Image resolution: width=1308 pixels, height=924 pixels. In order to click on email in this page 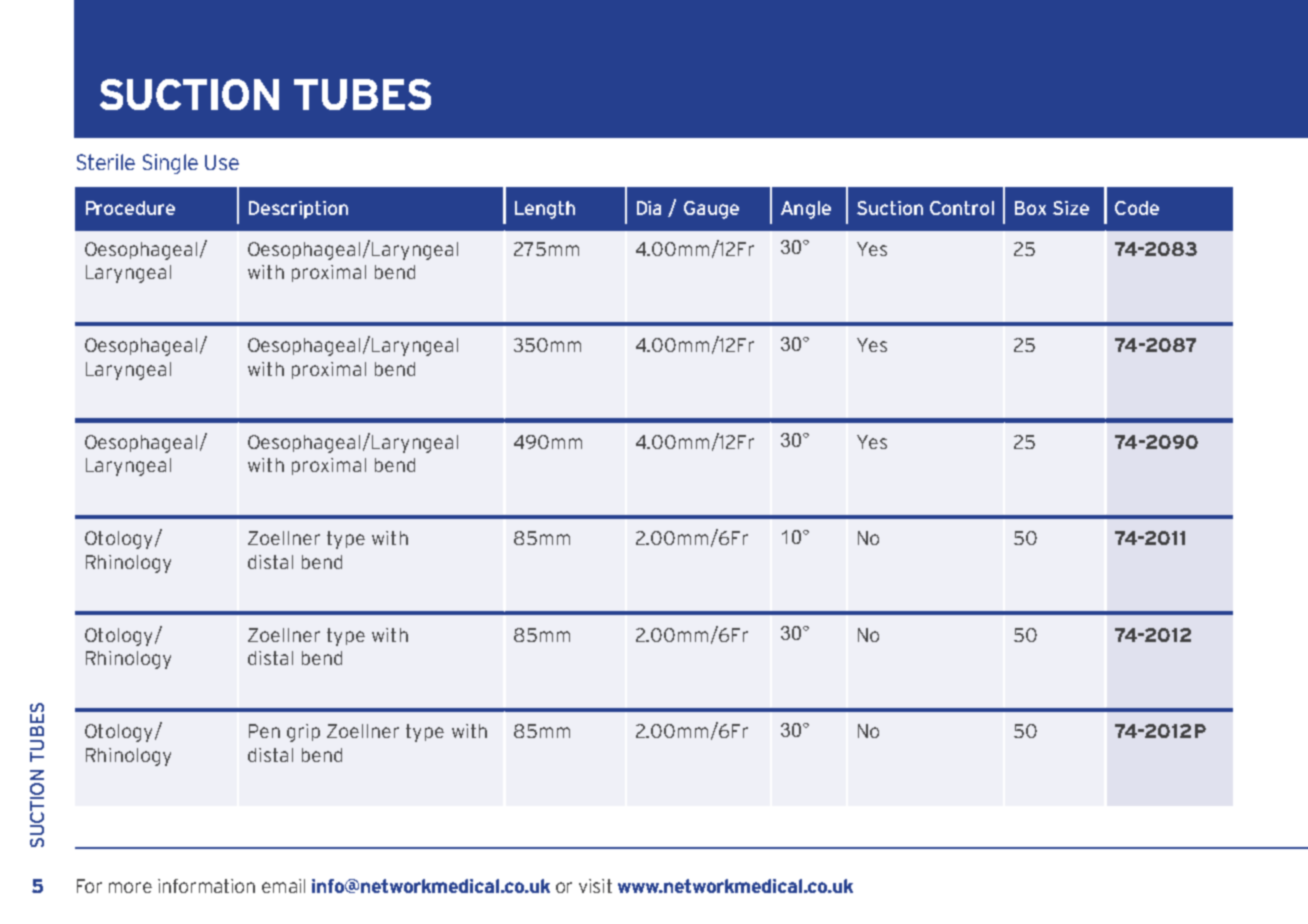, I will do `click(283, 886)`.
